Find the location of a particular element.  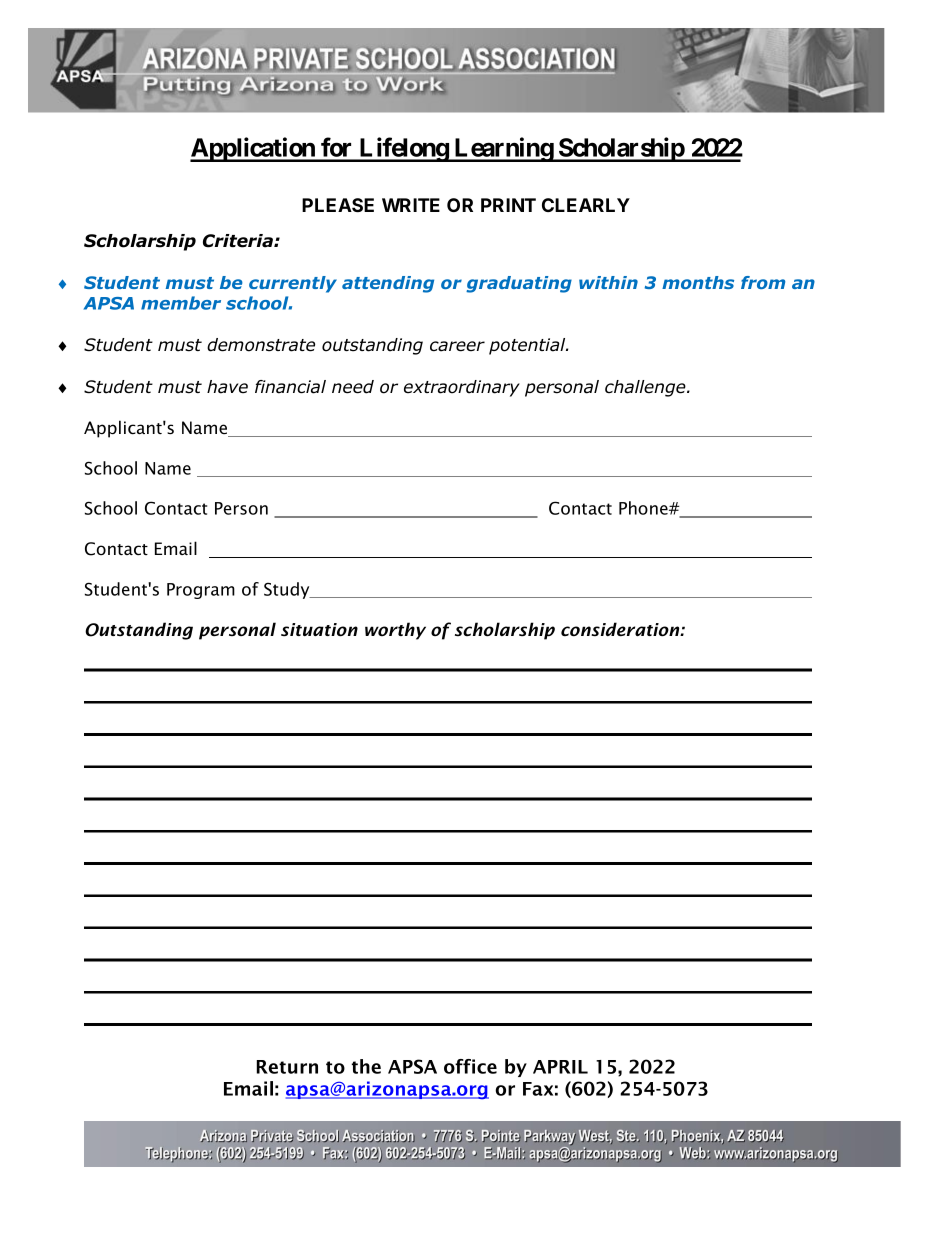

Return is located at coordinates (287, 1067).
